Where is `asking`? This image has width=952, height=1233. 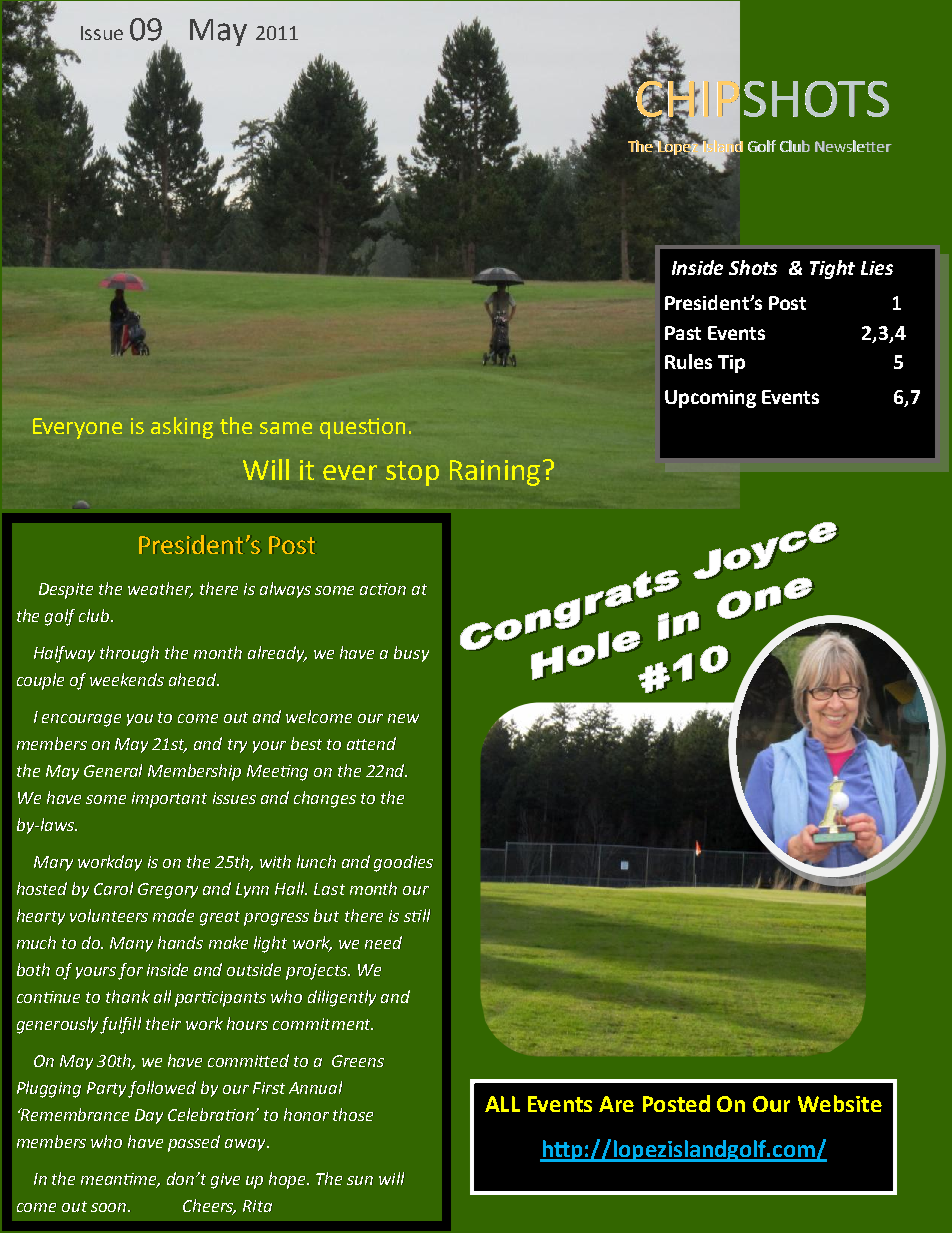 asking is located at coordinates (182, 428).
